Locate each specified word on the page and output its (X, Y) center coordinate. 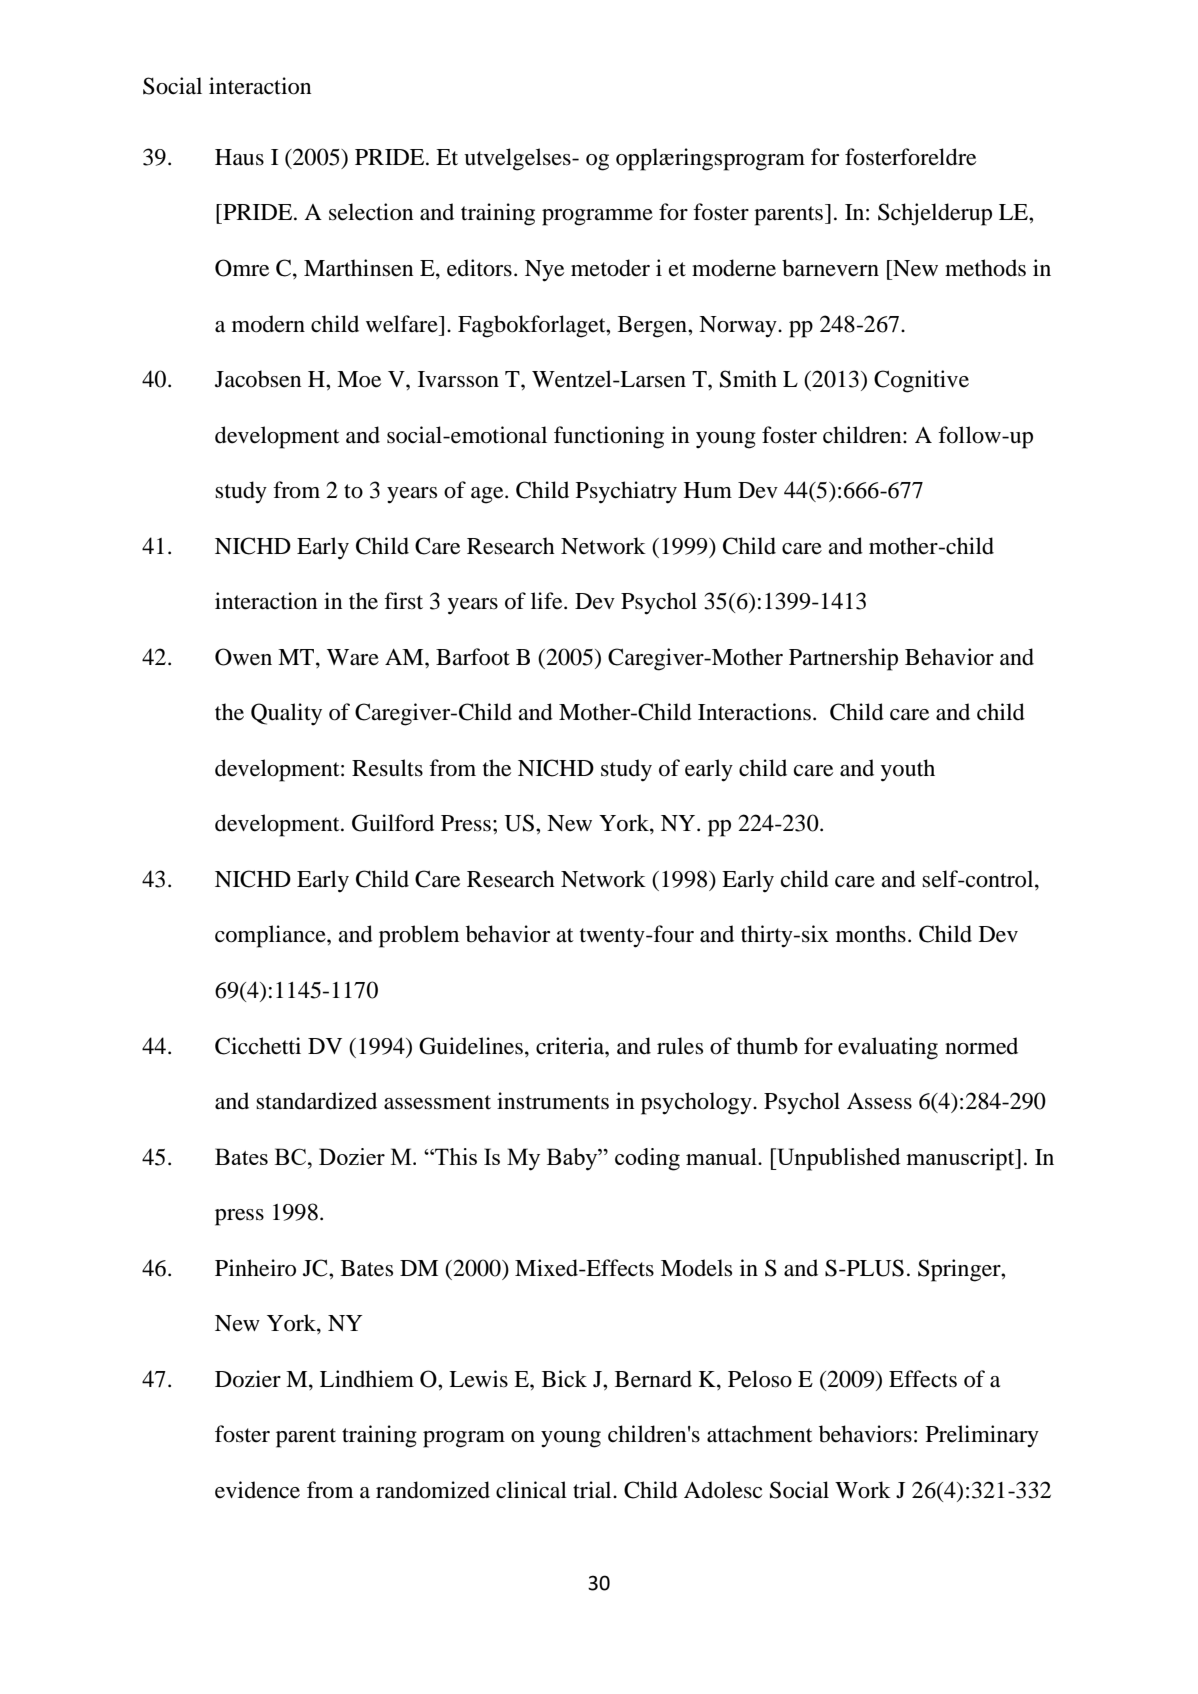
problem (419, 936)
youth (908, 770)
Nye (544, 271)
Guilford (393, 823)
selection (371, 212)
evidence (257, 1490)
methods (985, 268)
